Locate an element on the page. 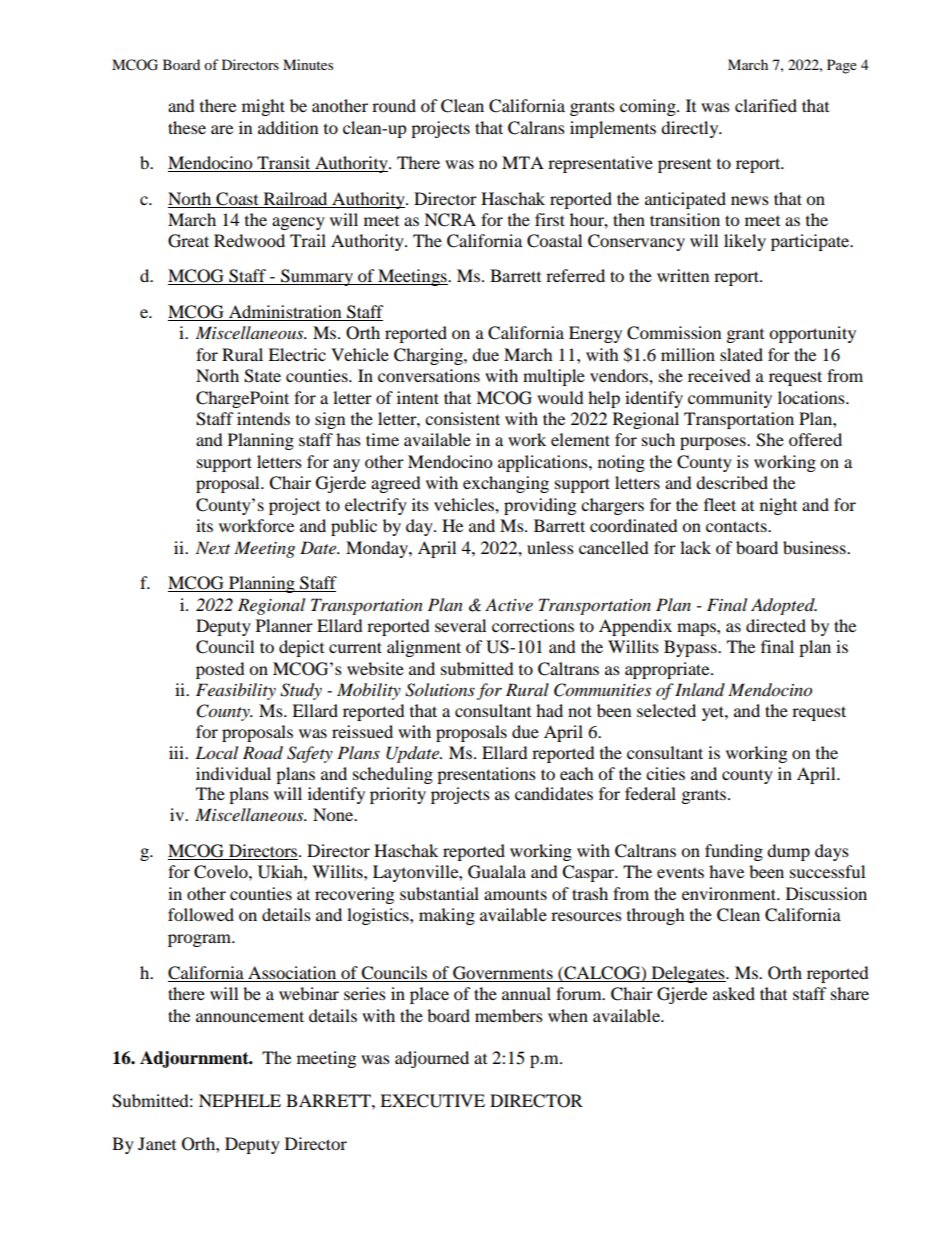 The height and width of the image is (1233, 952). clarified is located at coordinates (766, 105).
